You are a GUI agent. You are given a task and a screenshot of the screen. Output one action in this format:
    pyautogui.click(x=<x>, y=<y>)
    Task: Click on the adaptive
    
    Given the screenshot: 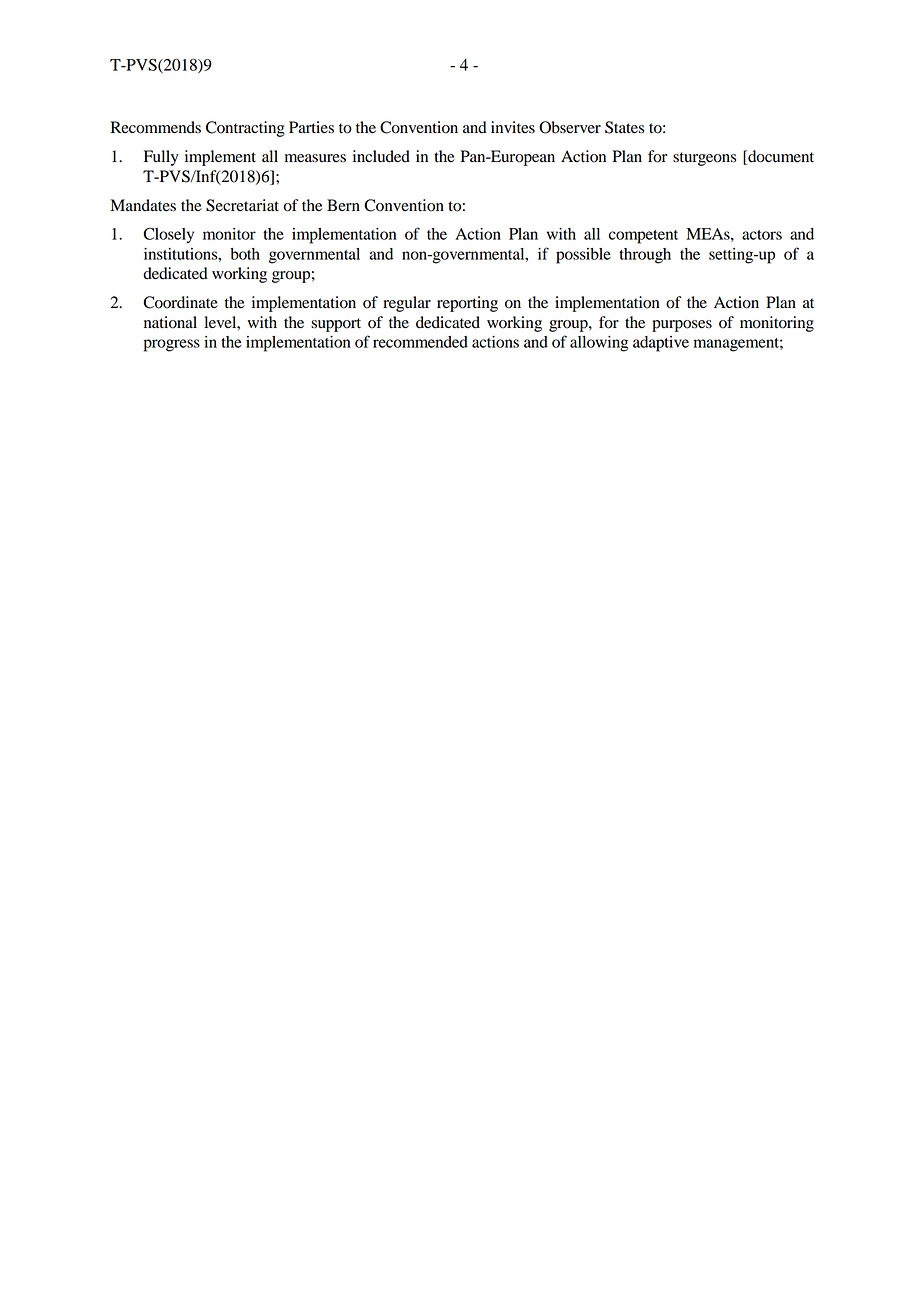 What is the action you would take?
    pyautogui.click(x=661, y=344)
